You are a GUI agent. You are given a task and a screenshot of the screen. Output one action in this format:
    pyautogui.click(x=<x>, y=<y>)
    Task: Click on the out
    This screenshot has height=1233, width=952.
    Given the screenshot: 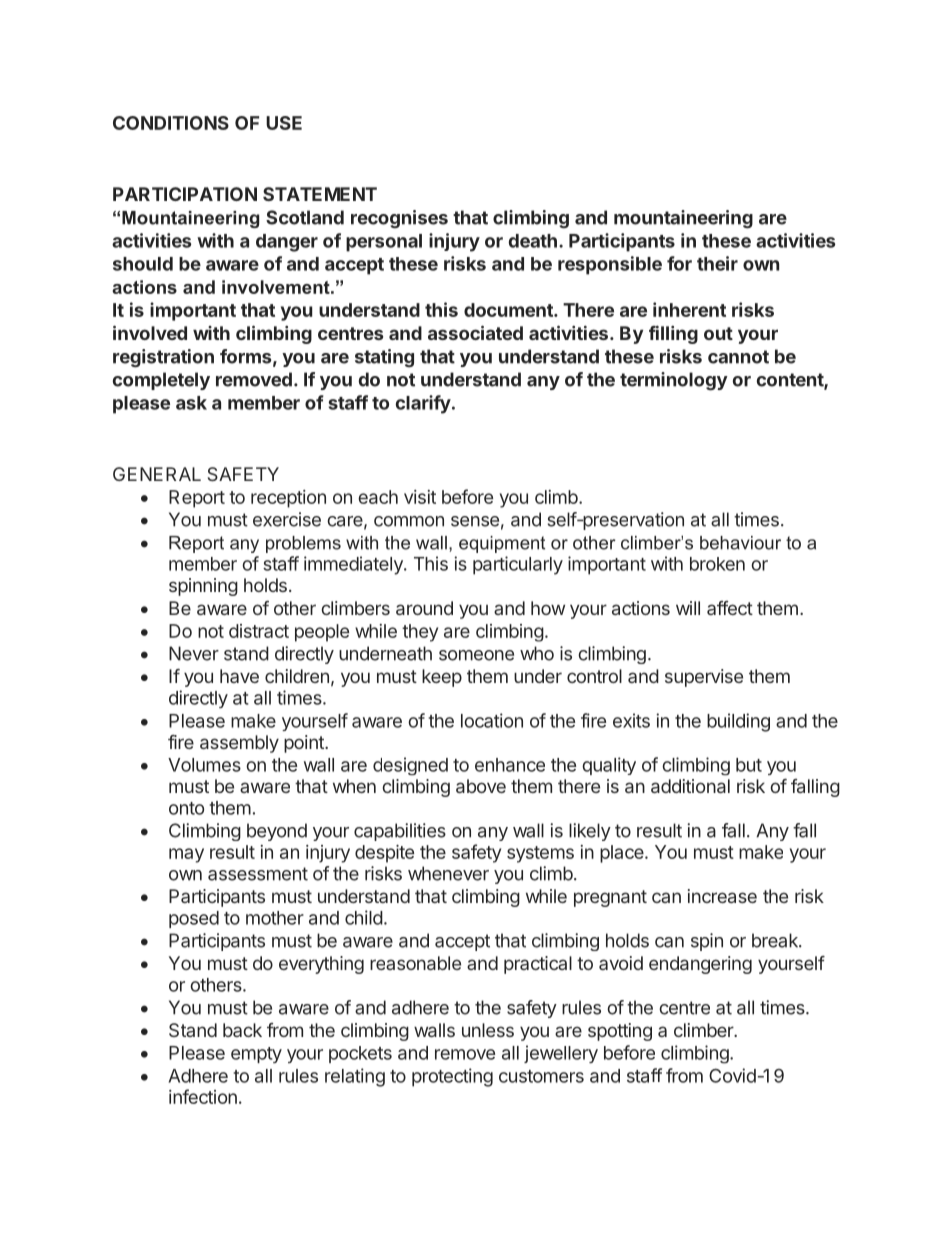 What is the action you would take?
    pyautogui.click(x=718, y=333)
